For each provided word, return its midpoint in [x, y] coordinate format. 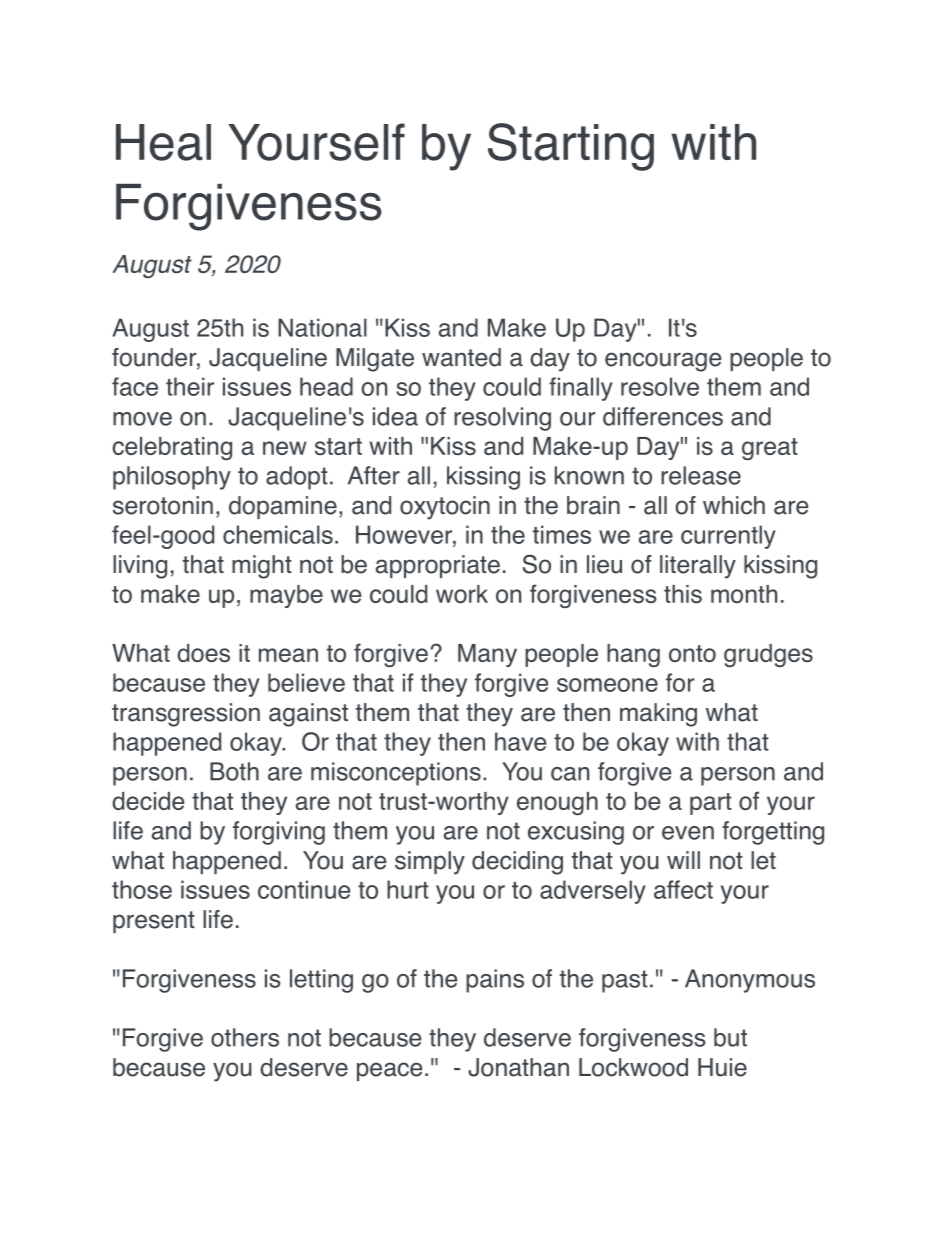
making [658, 715]
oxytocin [445, 508]
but [730, 1037]
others [245, 1037]
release [701, 475]
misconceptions [396, 774]
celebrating [172, 448]
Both [234, 771]
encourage [663, 362]
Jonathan [518, 1067]
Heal [163, 142]
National [322, 327]
